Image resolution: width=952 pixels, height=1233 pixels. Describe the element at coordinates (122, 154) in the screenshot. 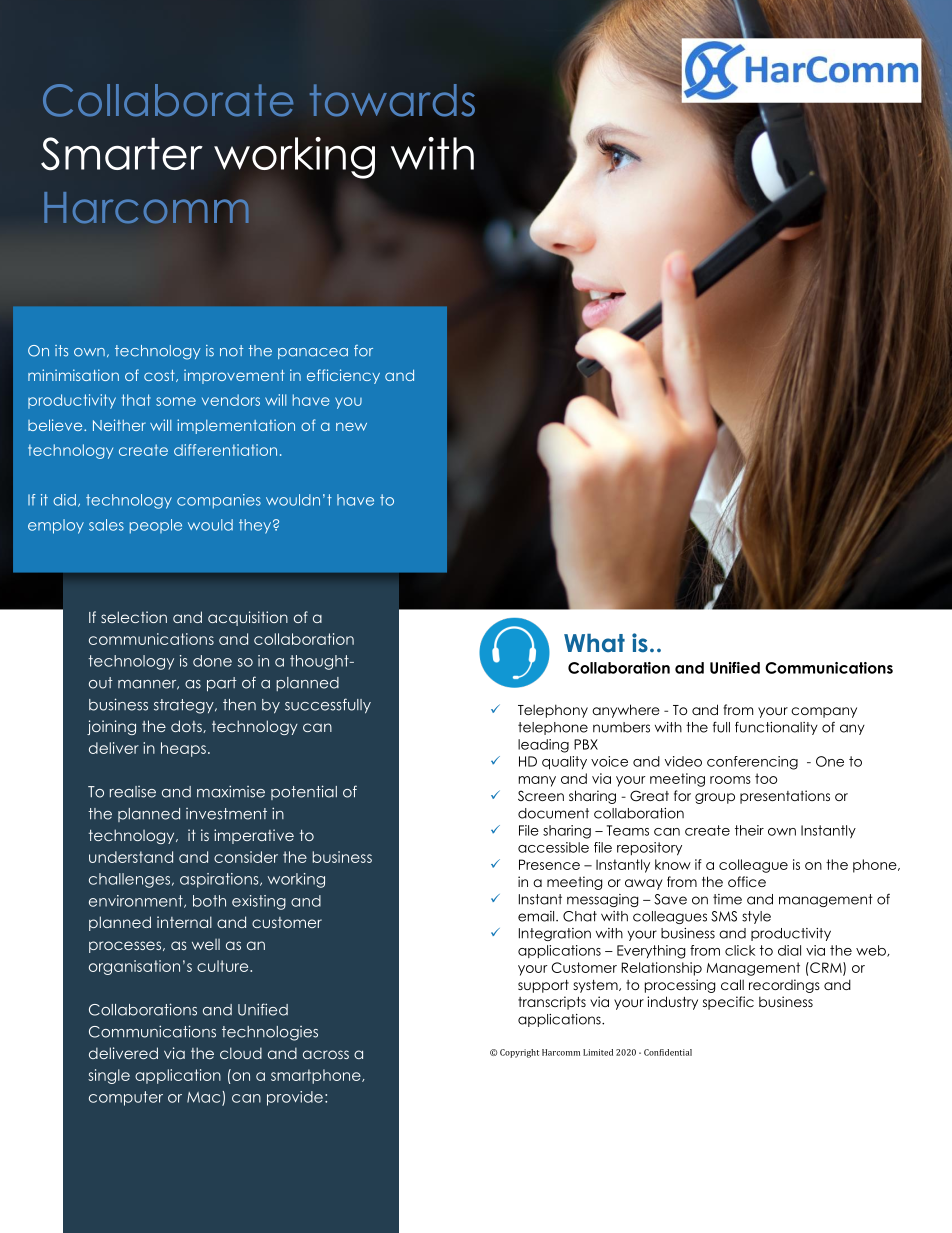

I see `Smarter` at that location.
